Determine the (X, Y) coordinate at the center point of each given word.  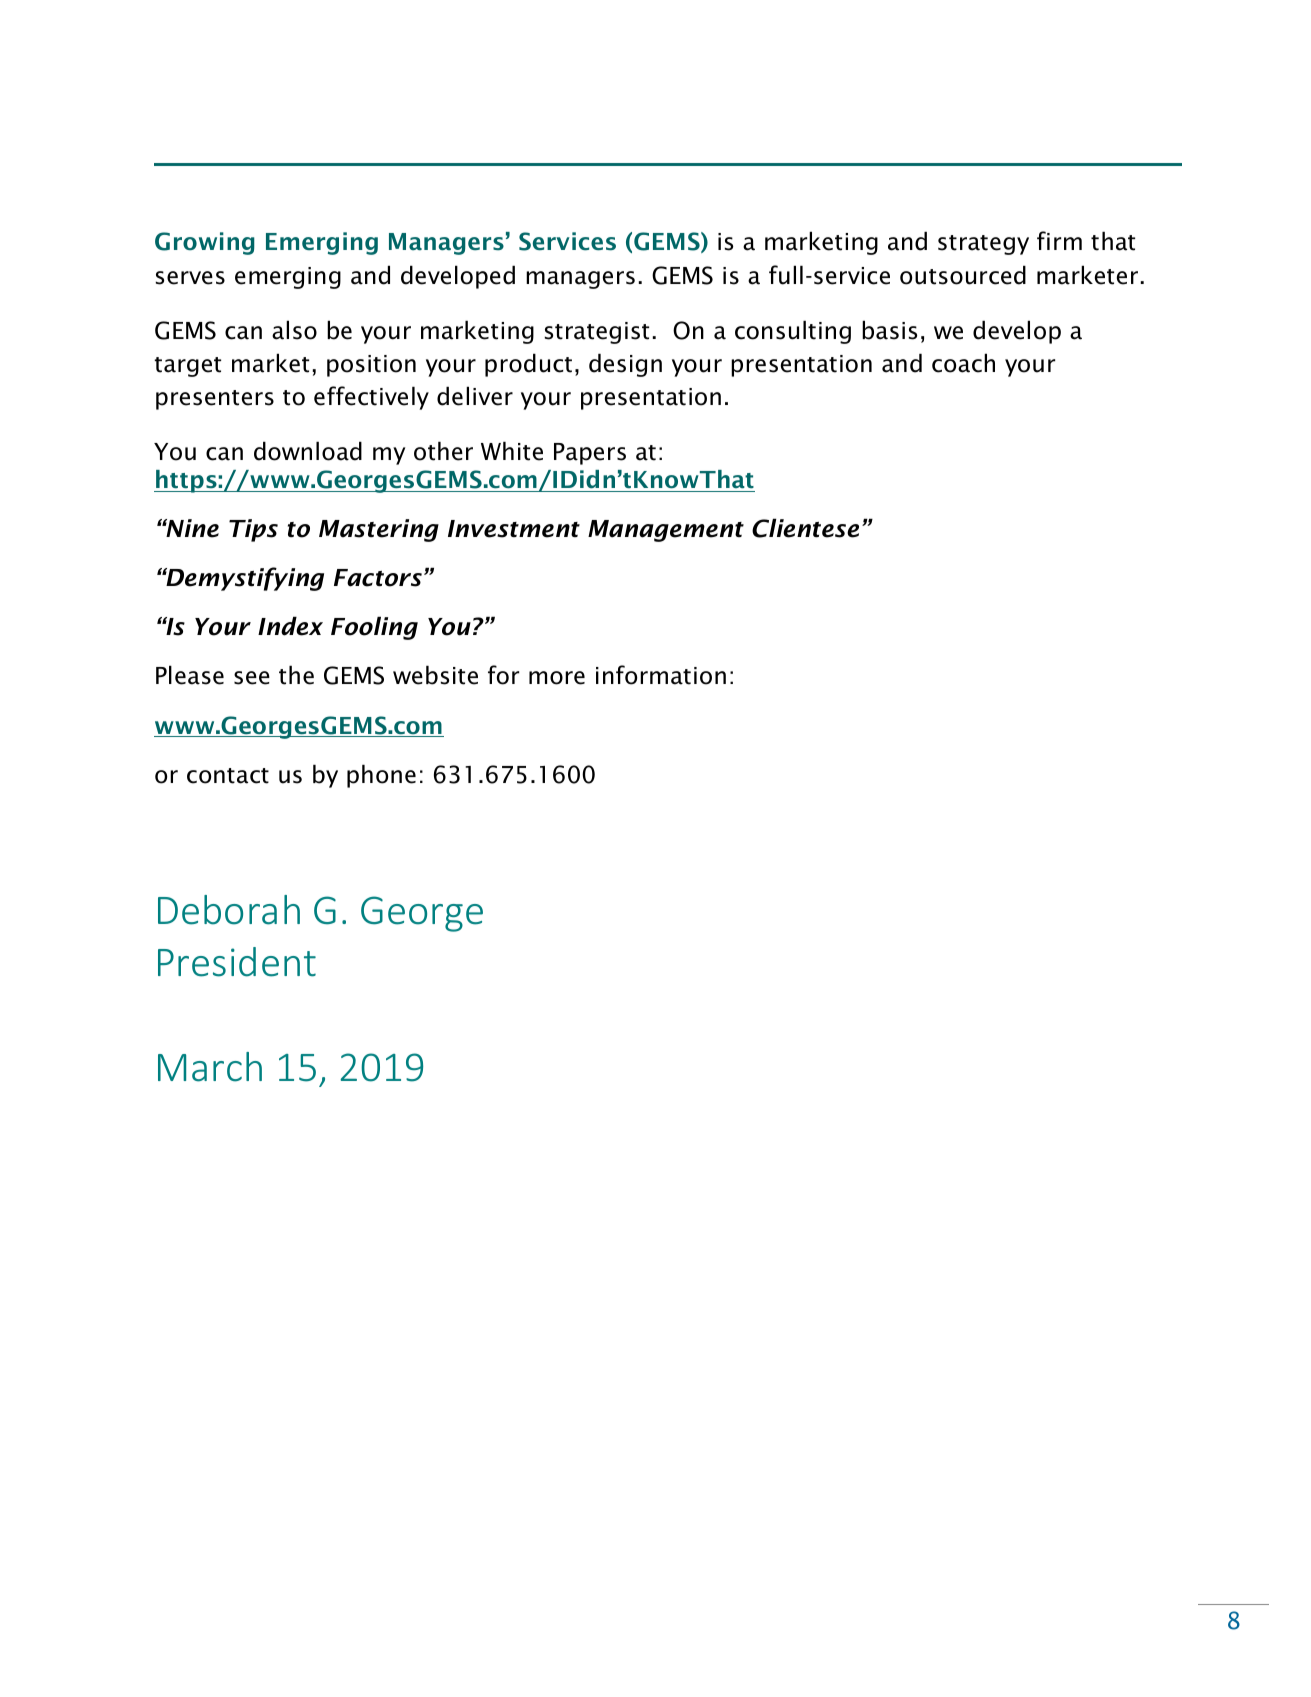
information (661, 675)
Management (666, 531)
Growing (205, 243)
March (210, 1067)
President (237, 962)
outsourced (963, 275)
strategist (597, 333)
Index (290, 626)
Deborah (229, 910)
